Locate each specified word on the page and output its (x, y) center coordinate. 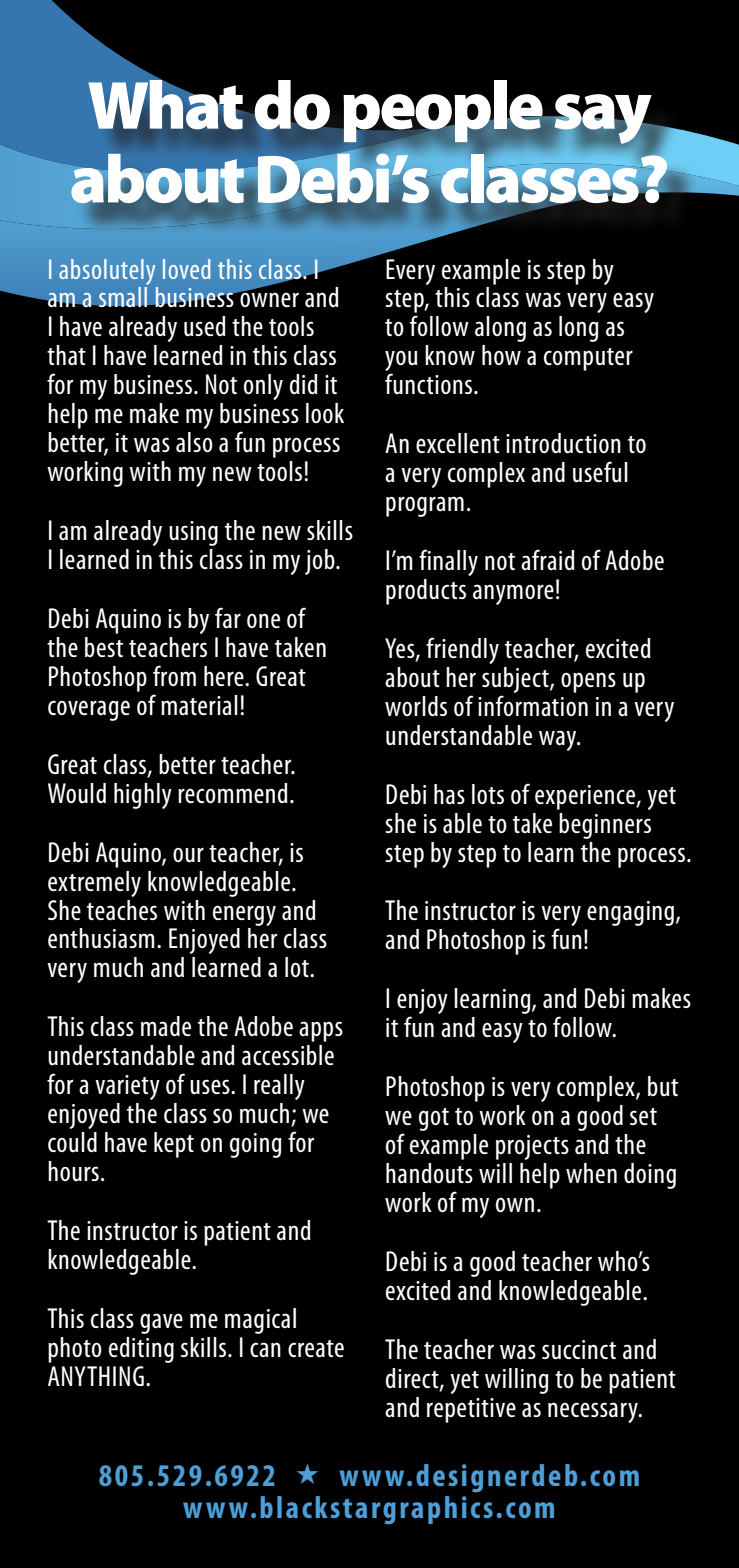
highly (143, 796)
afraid (548, 559)
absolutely (107, 272)
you (401, 362)
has (449, 794)
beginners (605, 826)
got (434, 1119)
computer (588, 359)
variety (127, 1087)
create (316, 1349)
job (321, 562)
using (193, 533)
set (643, 1116)
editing (141, 1350)
